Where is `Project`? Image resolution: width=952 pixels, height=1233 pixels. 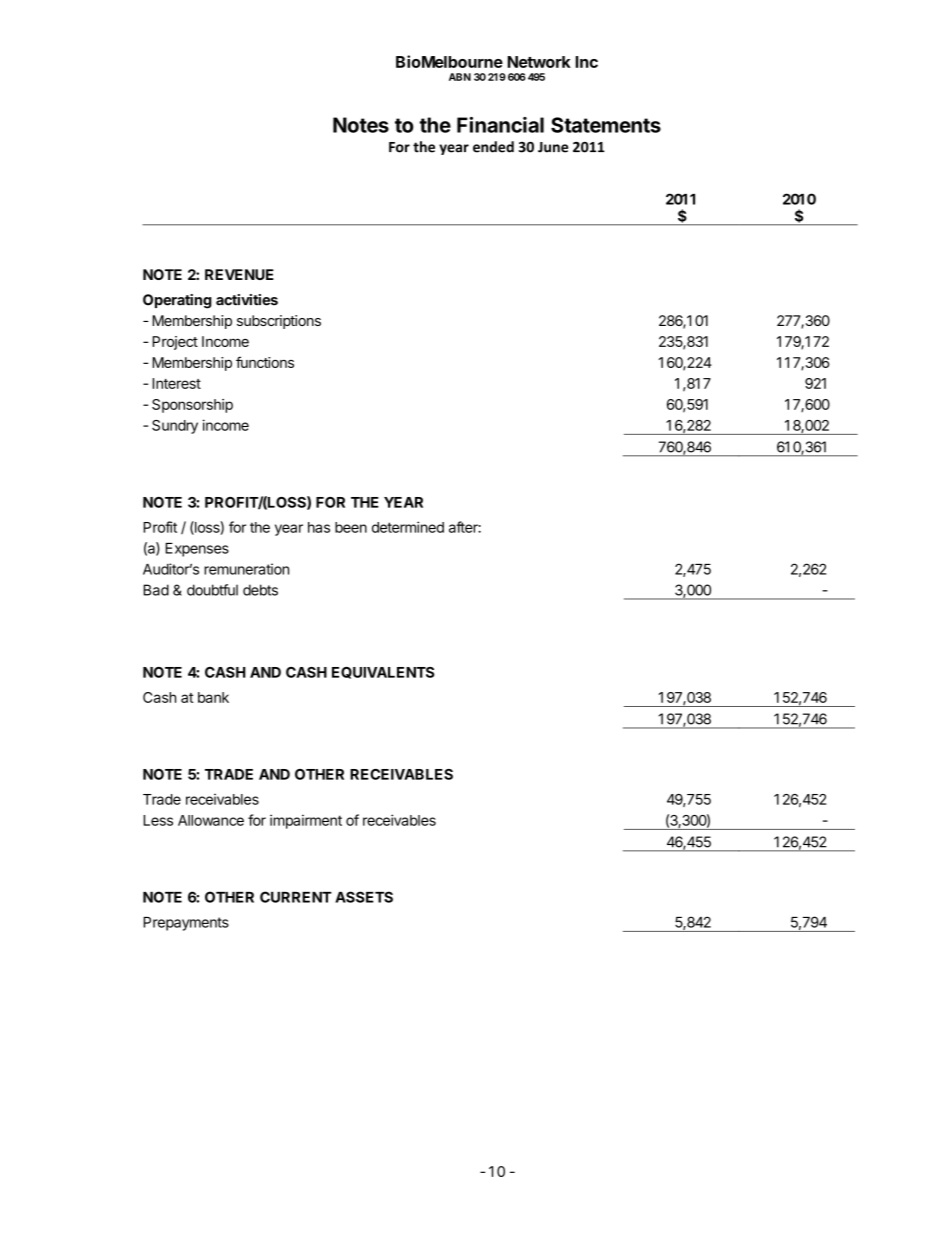
Project is located at coordinates (175, 343).
